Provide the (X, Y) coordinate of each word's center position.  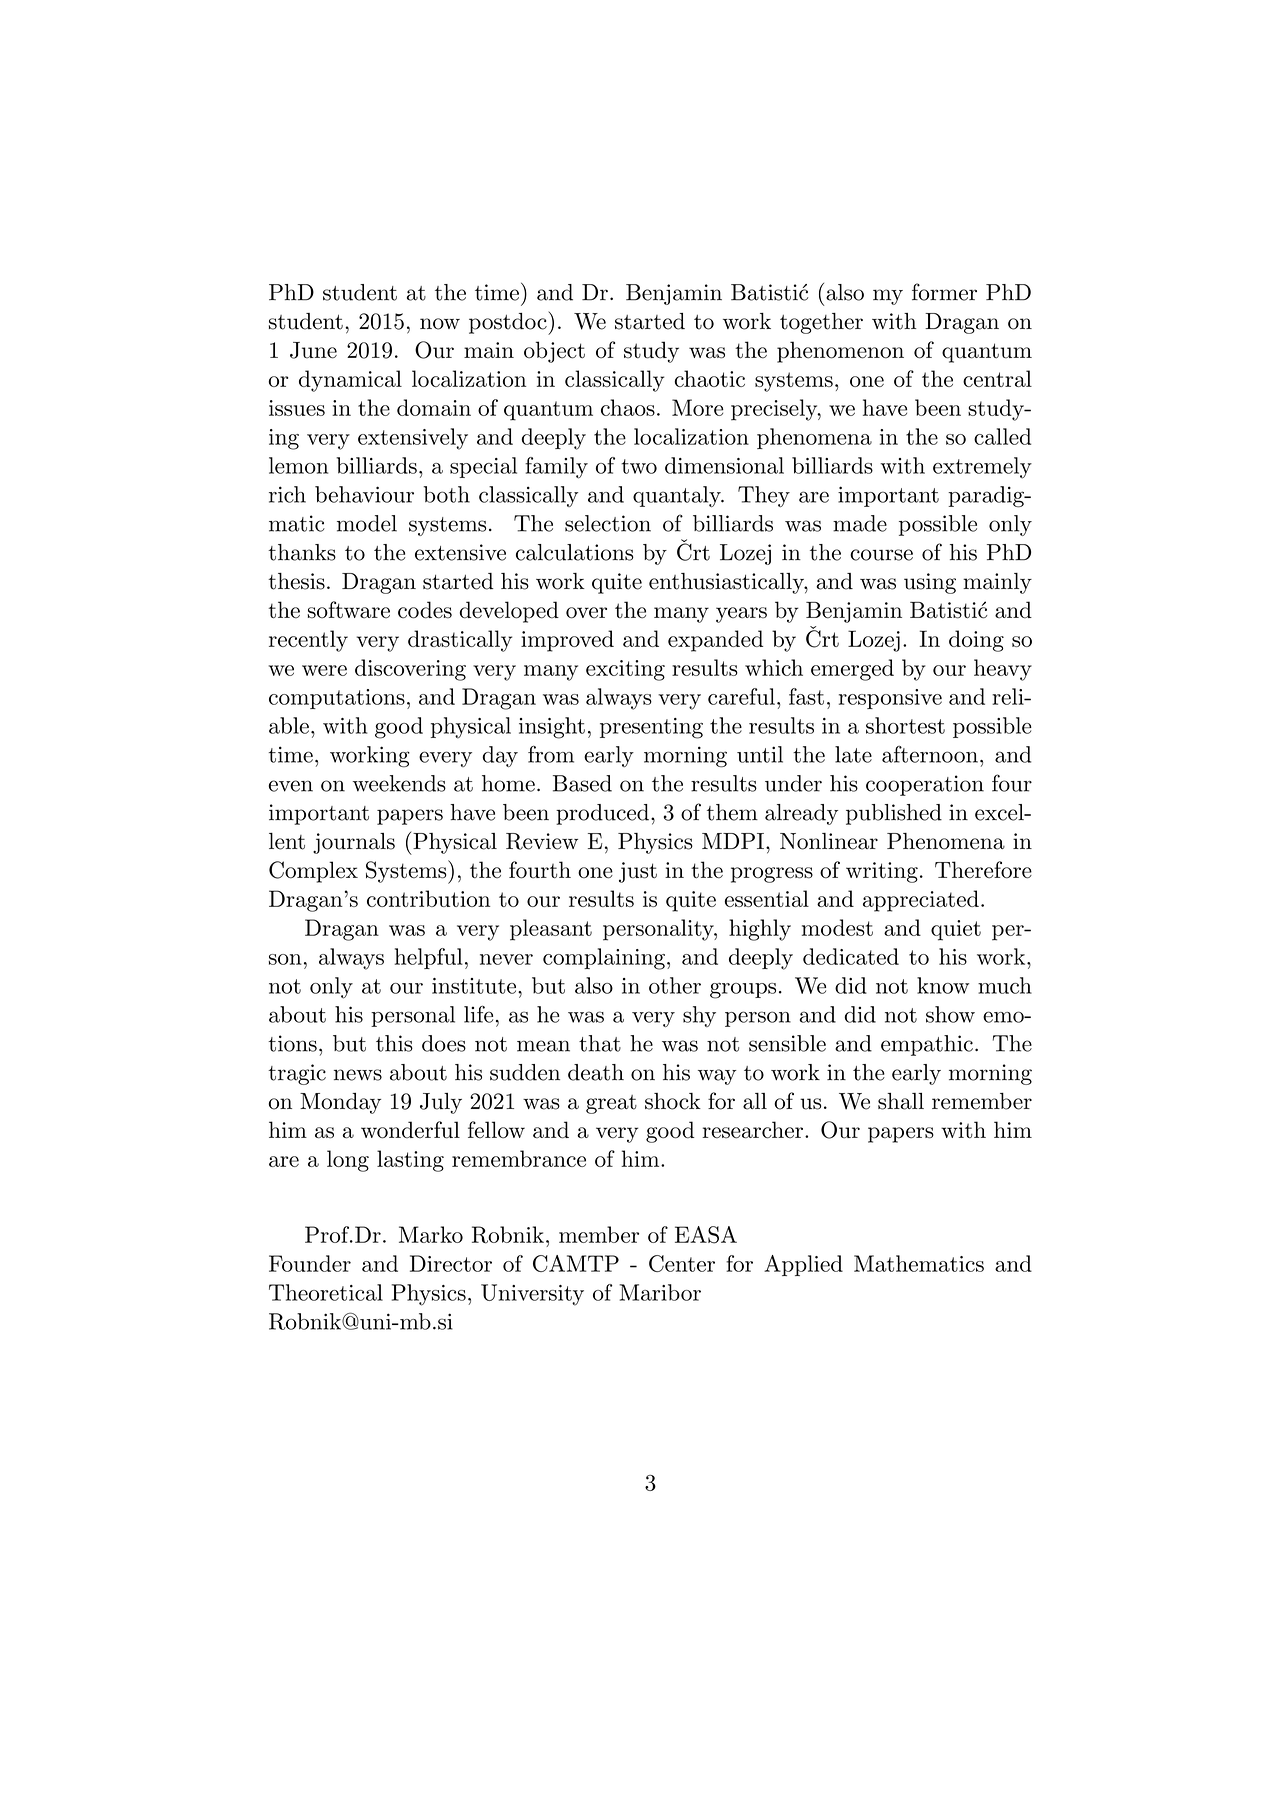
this (394, 1043)
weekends (399, 783)
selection (608, 523)
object (554, 352)
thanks (302, 552)
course (881, 555)
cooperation (925, 785)
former (944, 292)
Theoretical (326, 1292)
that (600, 1043)
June (313, 350)
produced (602, 814)
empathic (927, 1045)
